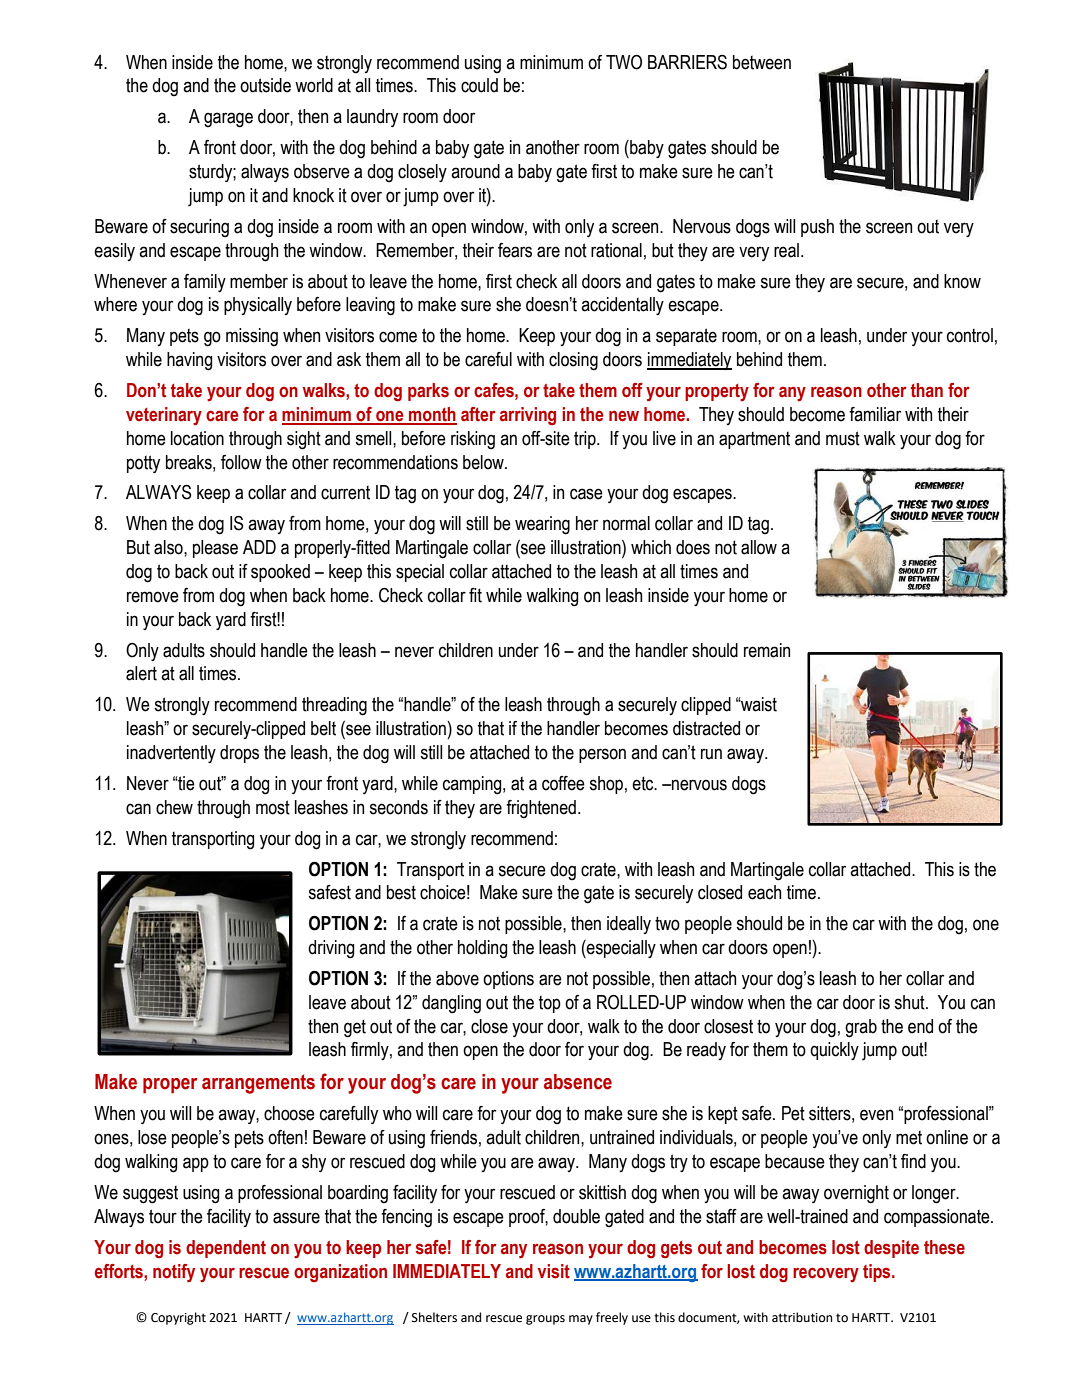  I want to click on ideally, so click(629, 925).
